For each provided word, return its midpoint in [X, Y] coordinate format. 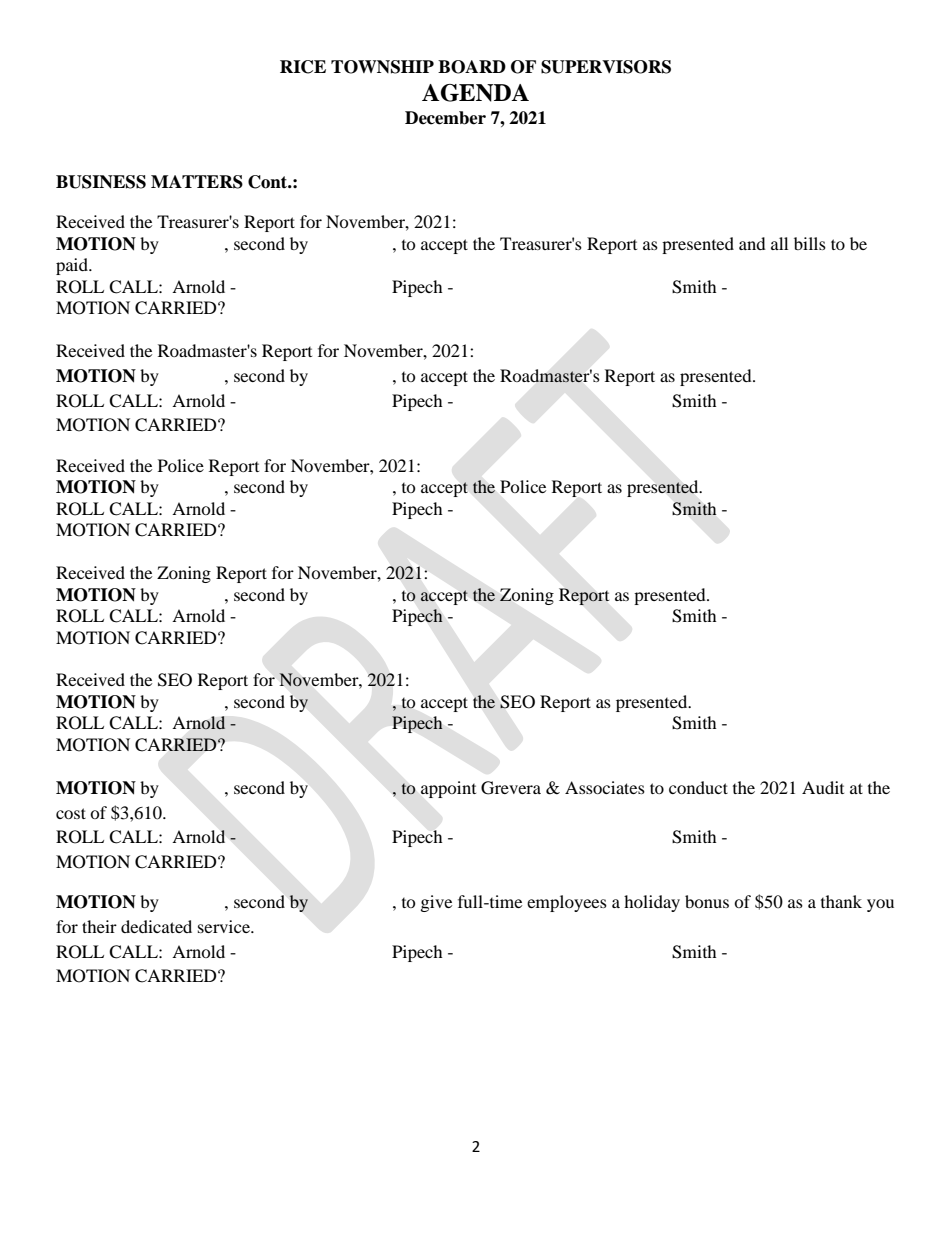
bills [810, 243]
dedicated [156, 926]
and [752, 243]
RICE [303, 67]
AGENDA [475, 93]
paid [73, 266]
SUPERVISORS [606, 67]
